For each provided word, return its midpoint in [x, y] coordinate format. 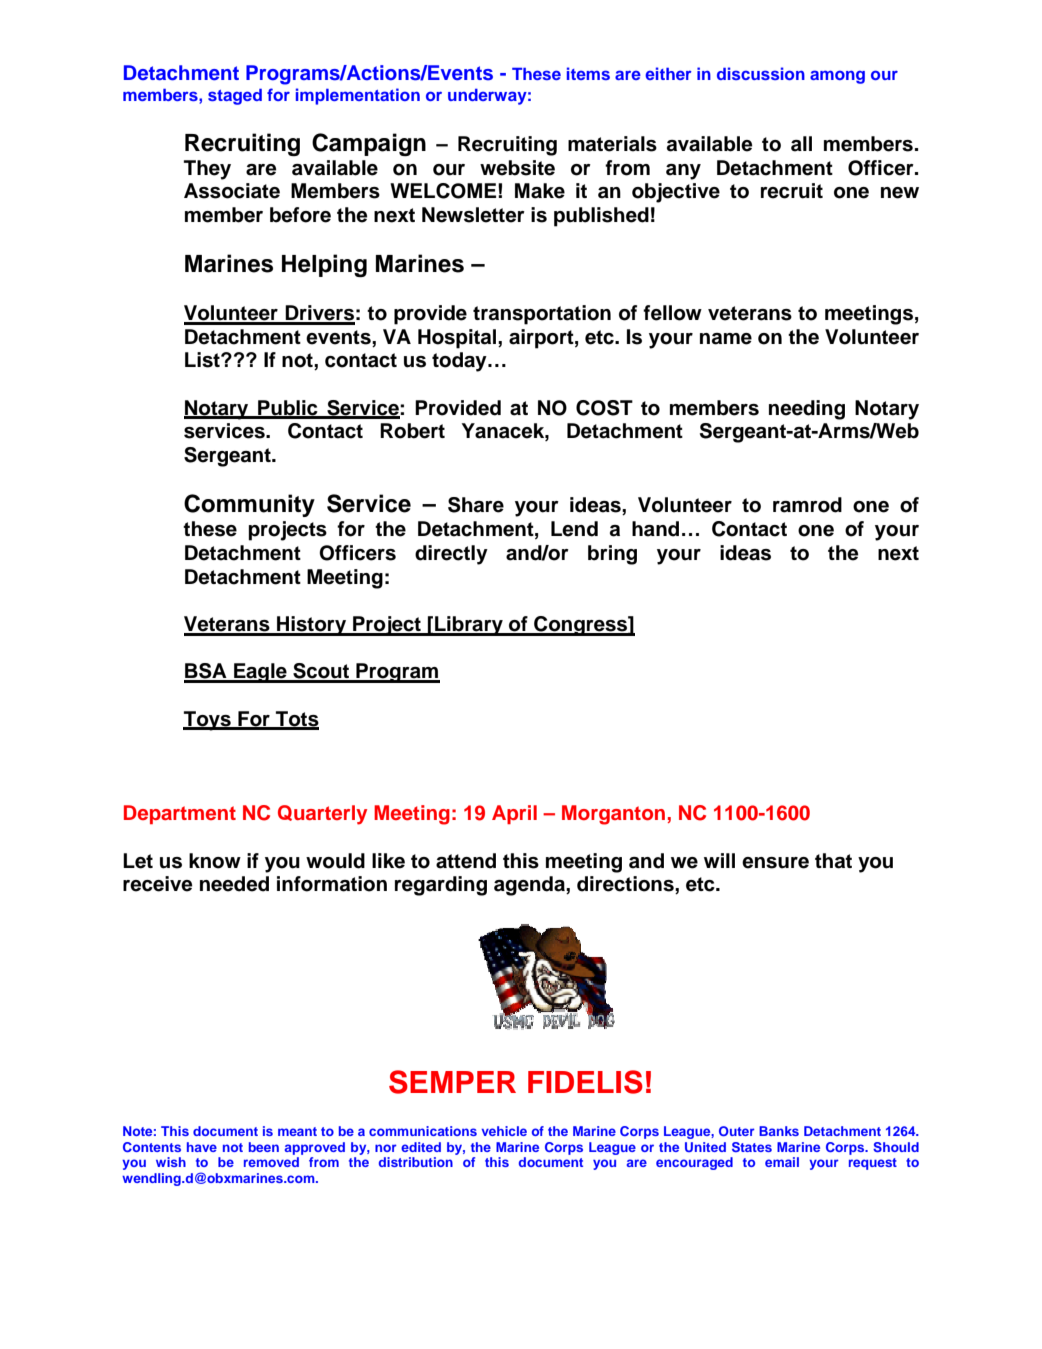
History [311, 626]
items [588, 73]
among [837, 77]
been [264, 1147]
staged [235, 97]
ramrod [807, 505]
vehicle [504, 1131]
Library [469, 626]
